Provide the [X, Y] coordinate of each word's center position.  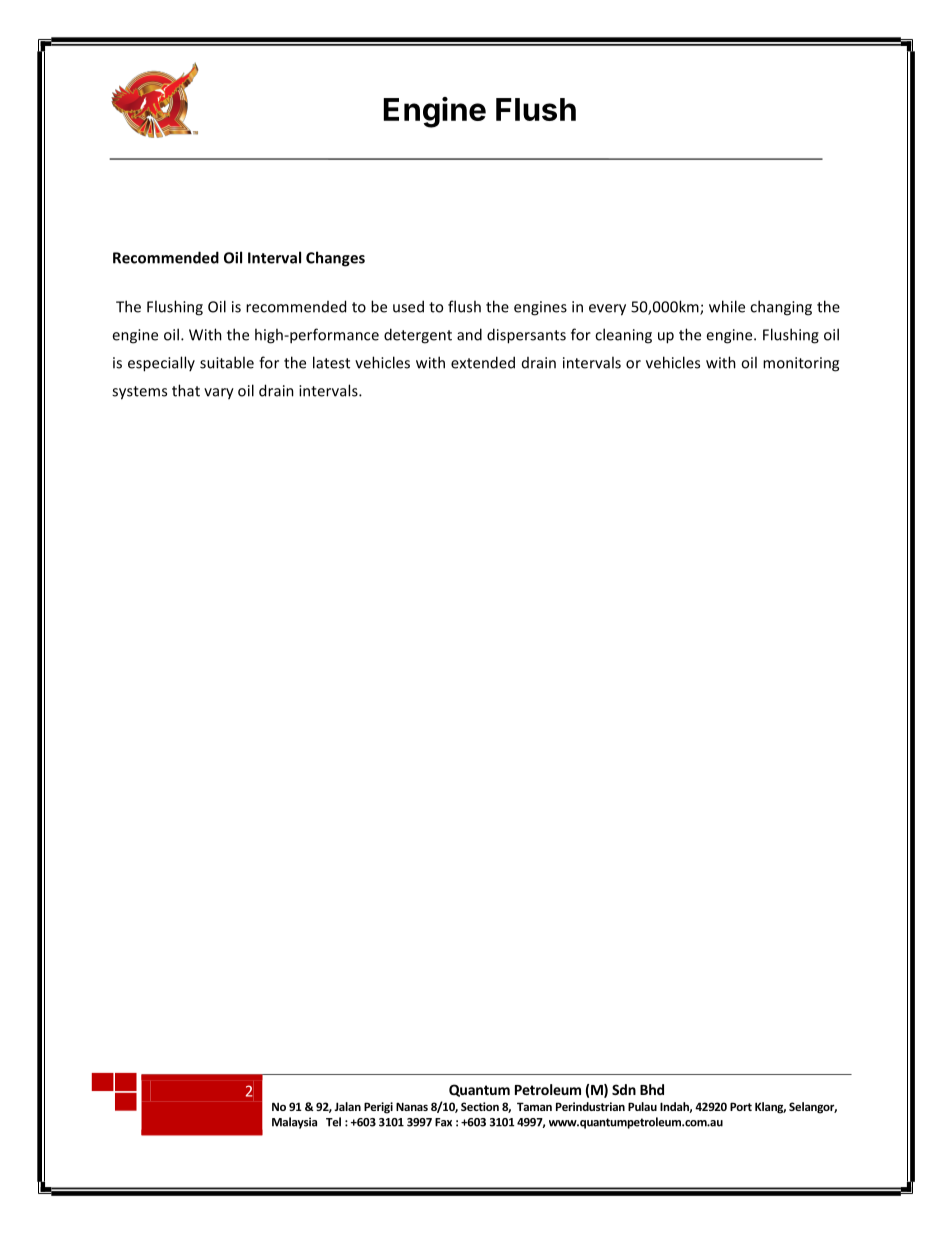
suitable [227, 362]
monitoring [801, 364]
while [727, 306]
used [408, 306]
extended [483, 362]
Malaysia [294, 1123]
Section [480, 1106]
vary [219, 394]
